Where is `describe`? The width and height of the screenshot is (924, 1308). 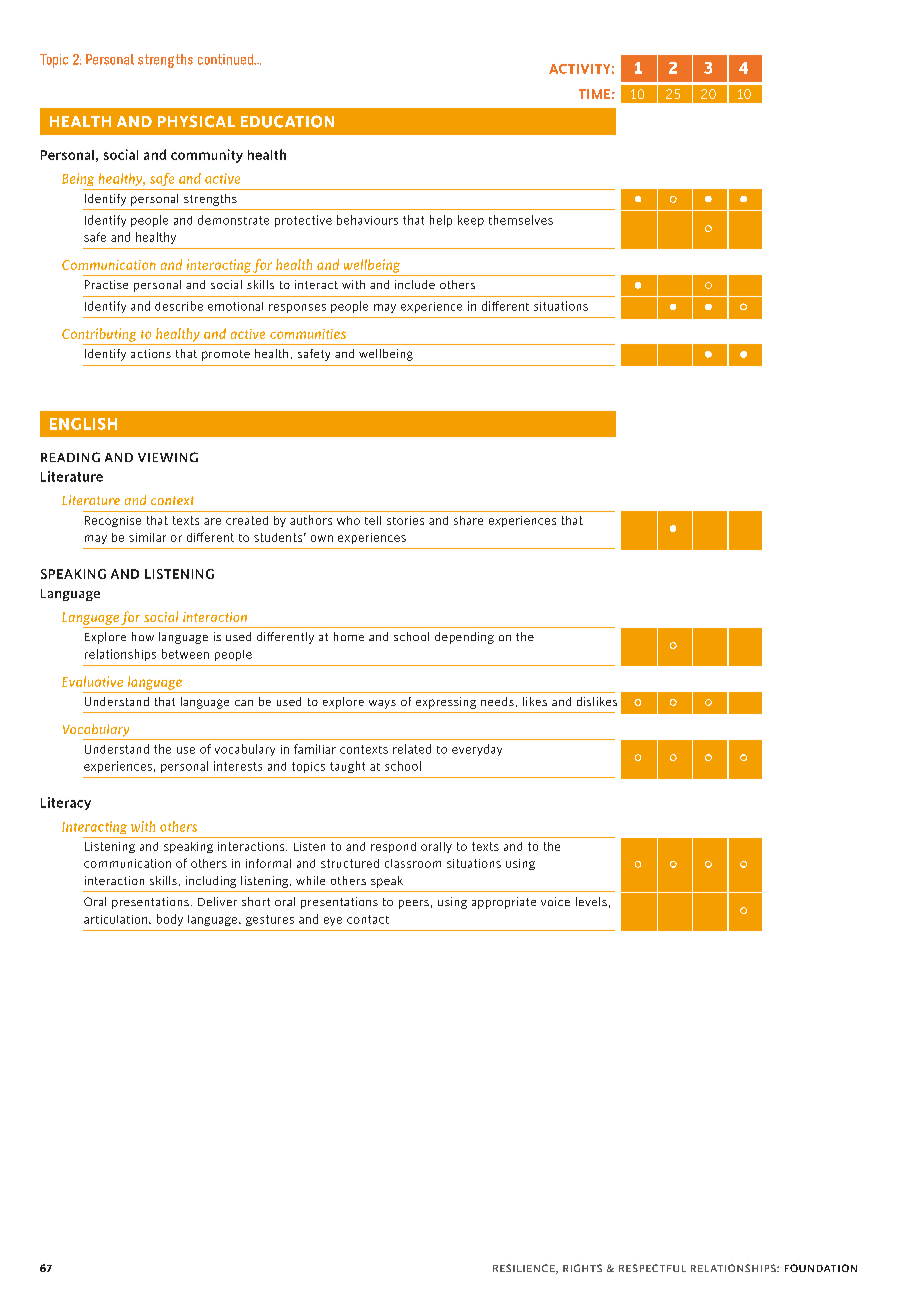
describe is located at coordinates (179, 306).
